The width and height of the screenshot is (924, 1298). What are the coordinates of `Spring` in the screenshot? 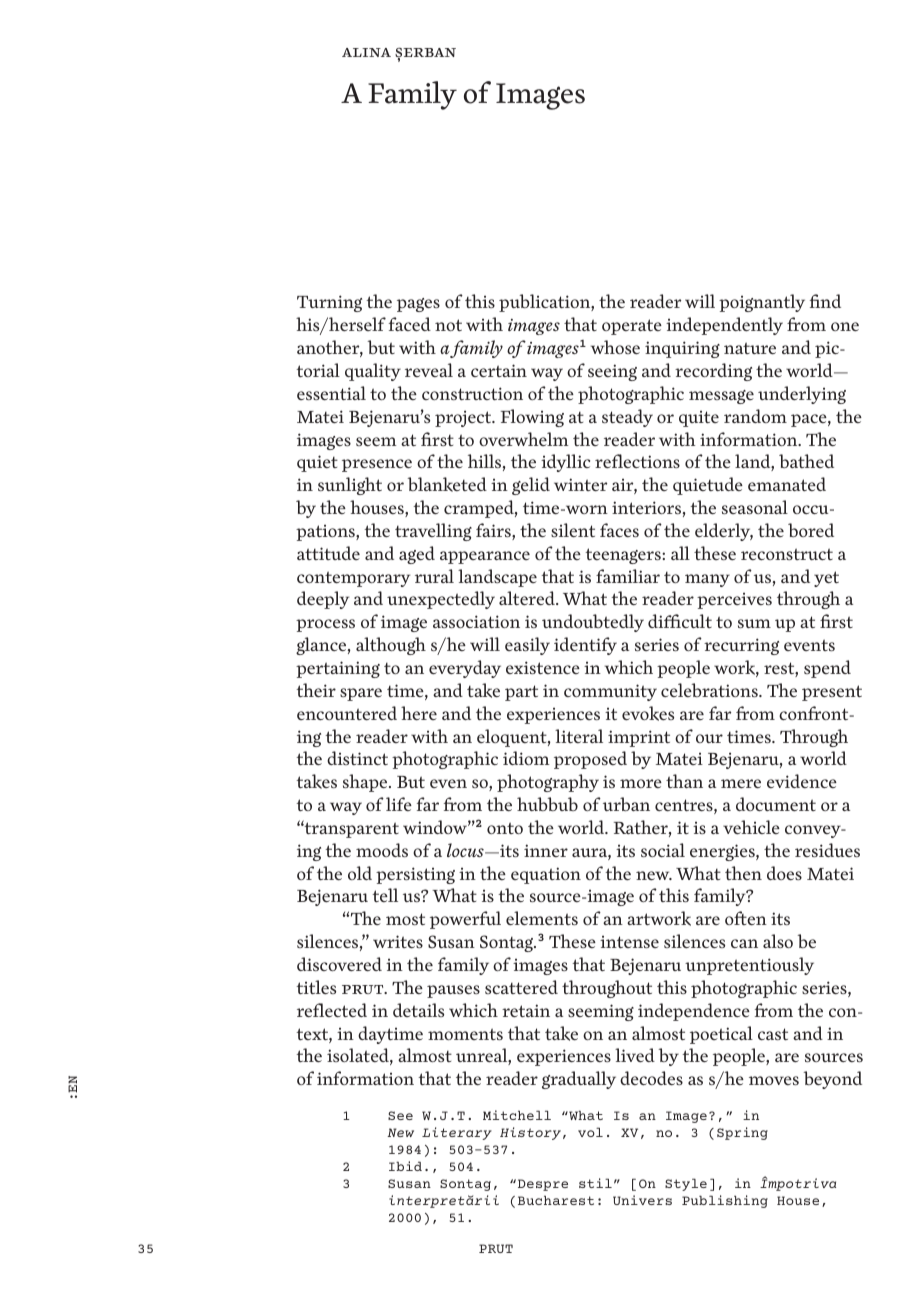 It's located at (742, 1133).
